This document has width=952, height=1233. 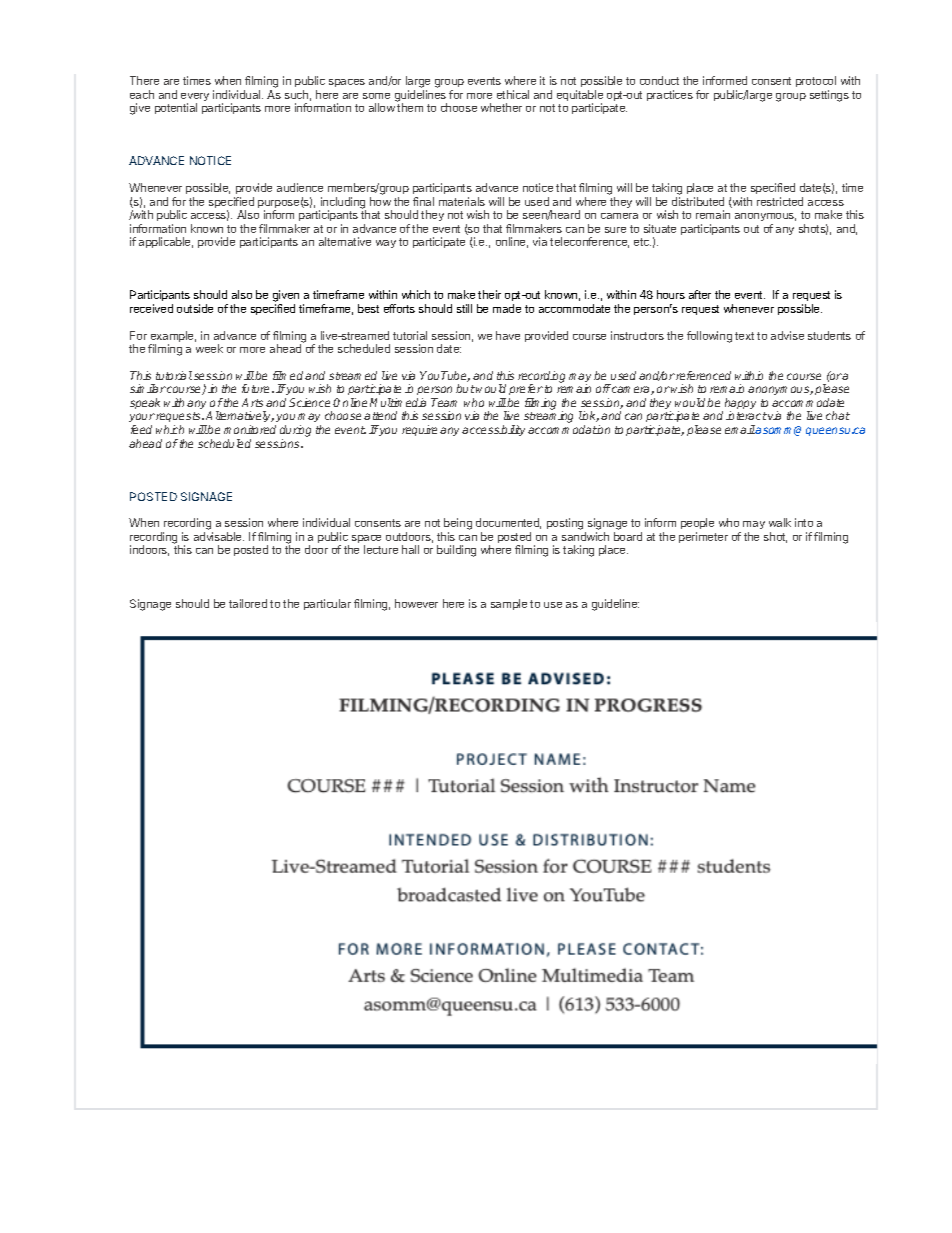 I want to click on email, so click(x=740, y=429).
